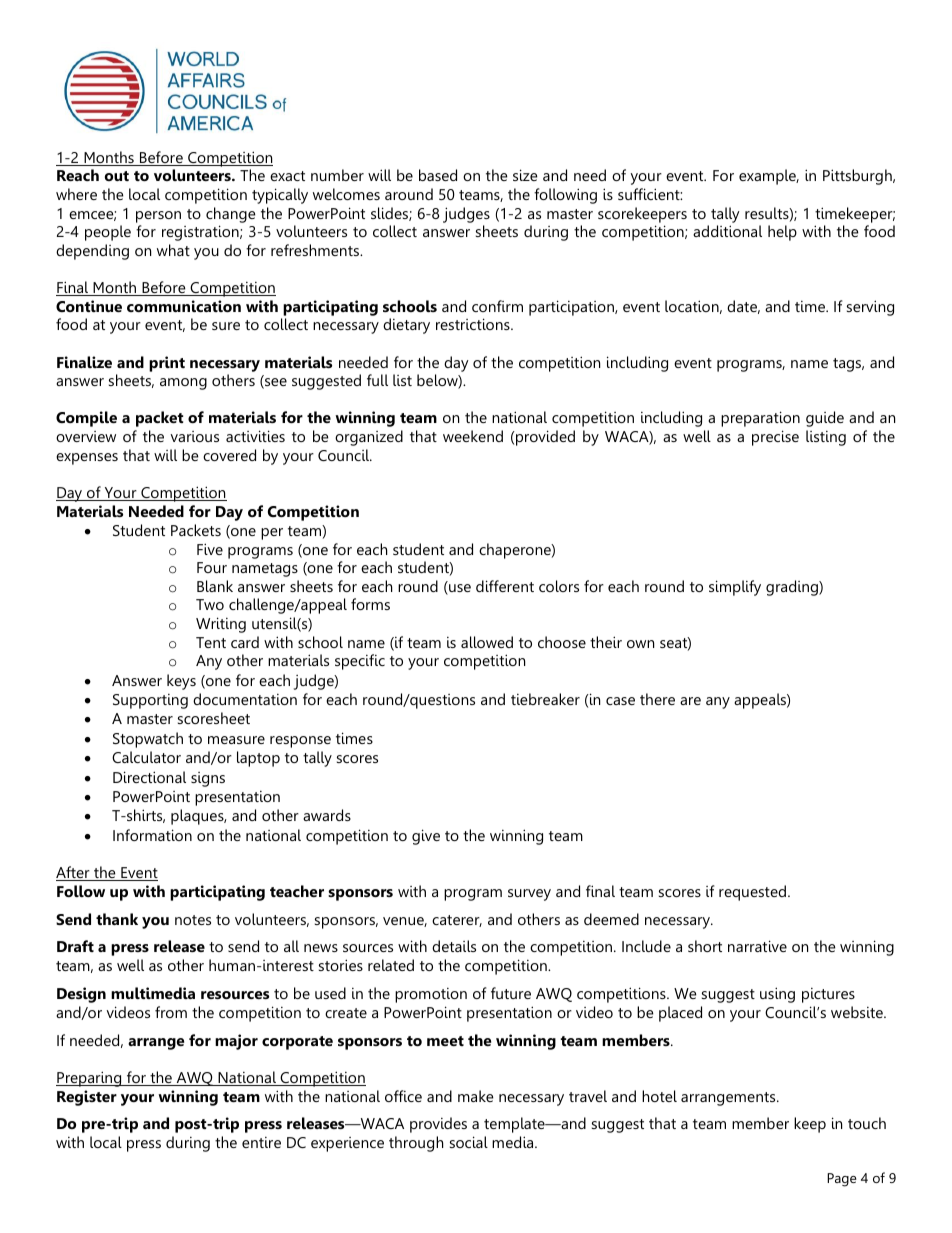 The height and width of the document is (1233, 952). Describe the element at coordinates (487, 642) in the document. I see `allowed` at that location.
